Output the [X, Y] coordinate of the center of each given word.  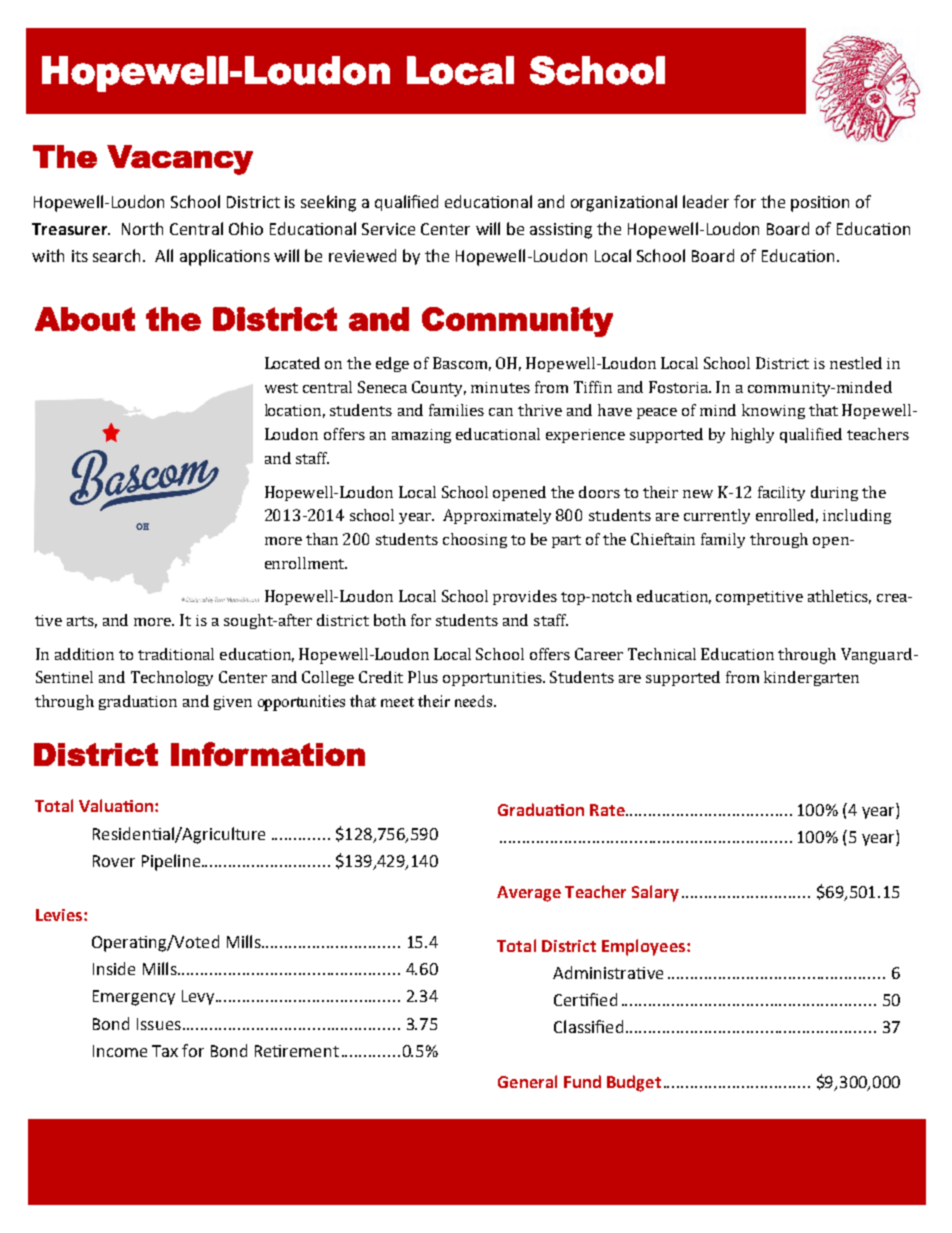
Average [529, 894]
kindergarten [811, 678]
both [390, 620]
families [456, 410]
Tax [165, 1051]
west [281, 388]
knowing [773, 411]
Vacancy [180, 160]
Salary [655, 893]
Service [388, 229]
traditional [176, 654]
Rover [114, 861]
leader [706, 201]
